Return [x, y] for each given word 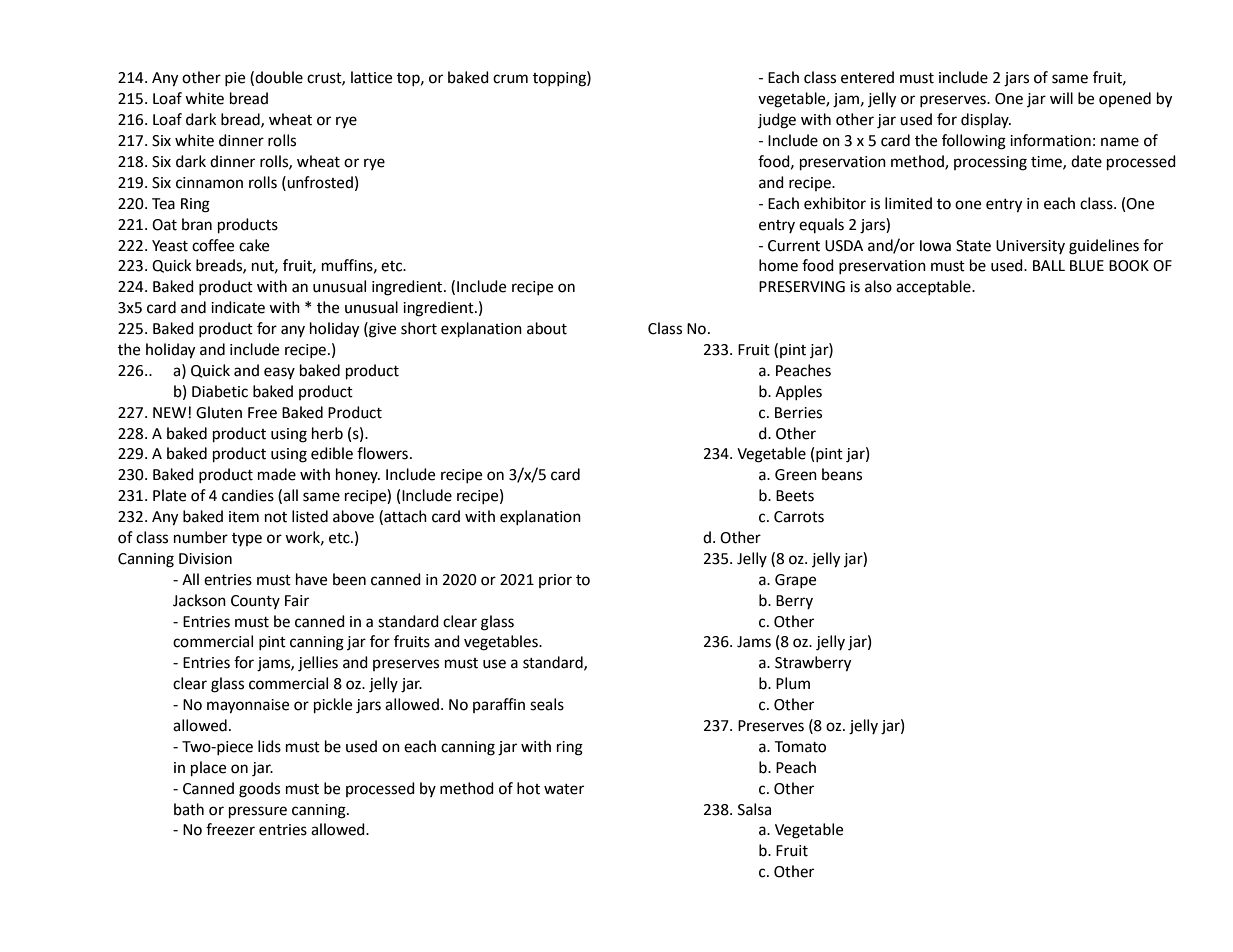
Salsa [754, 809]
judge [777, 121]
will [1061, 98]
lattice [371, 77]
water [564, 789]
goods [259, 790]
